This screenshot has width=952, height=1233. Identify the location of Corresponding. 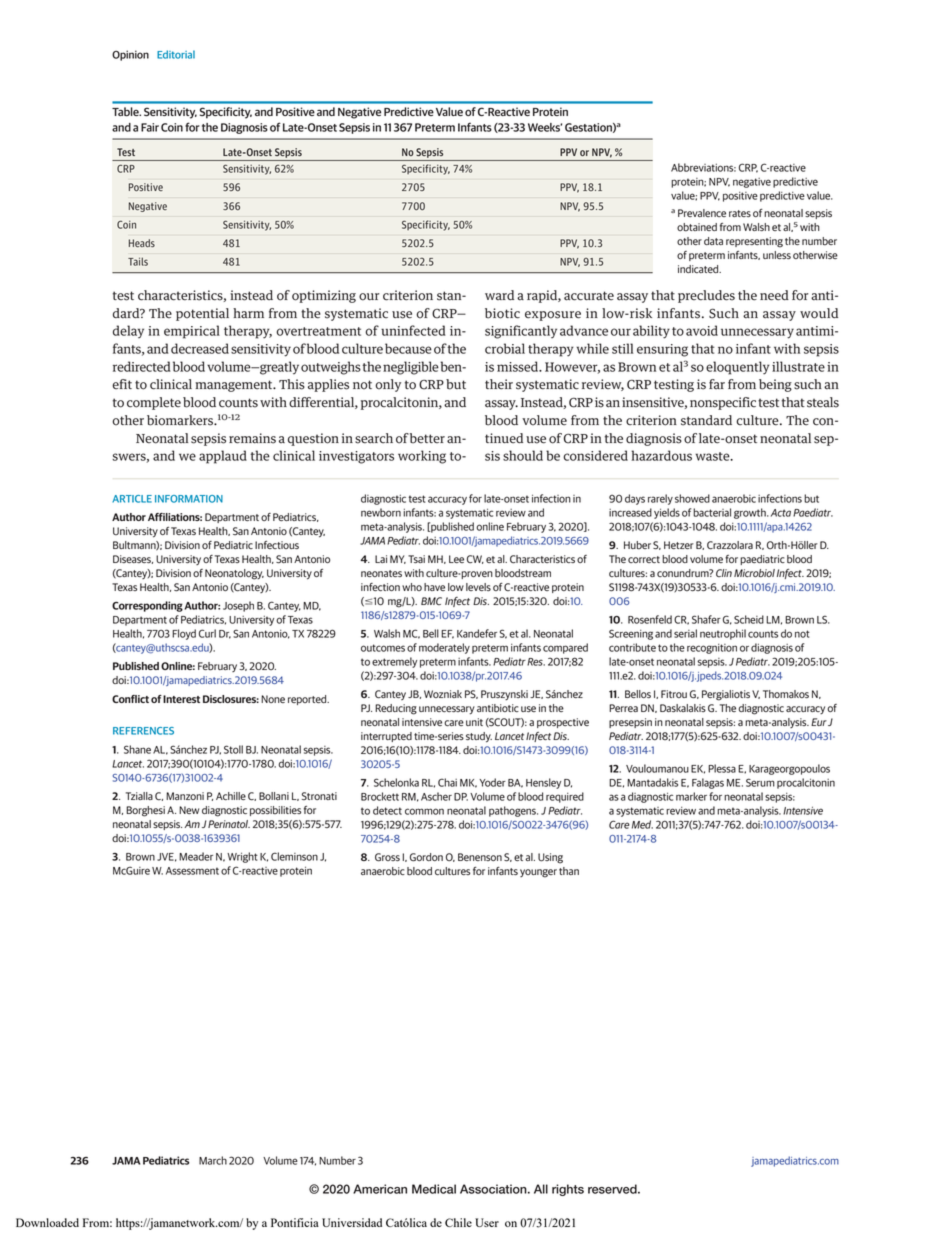
(147, 606).
